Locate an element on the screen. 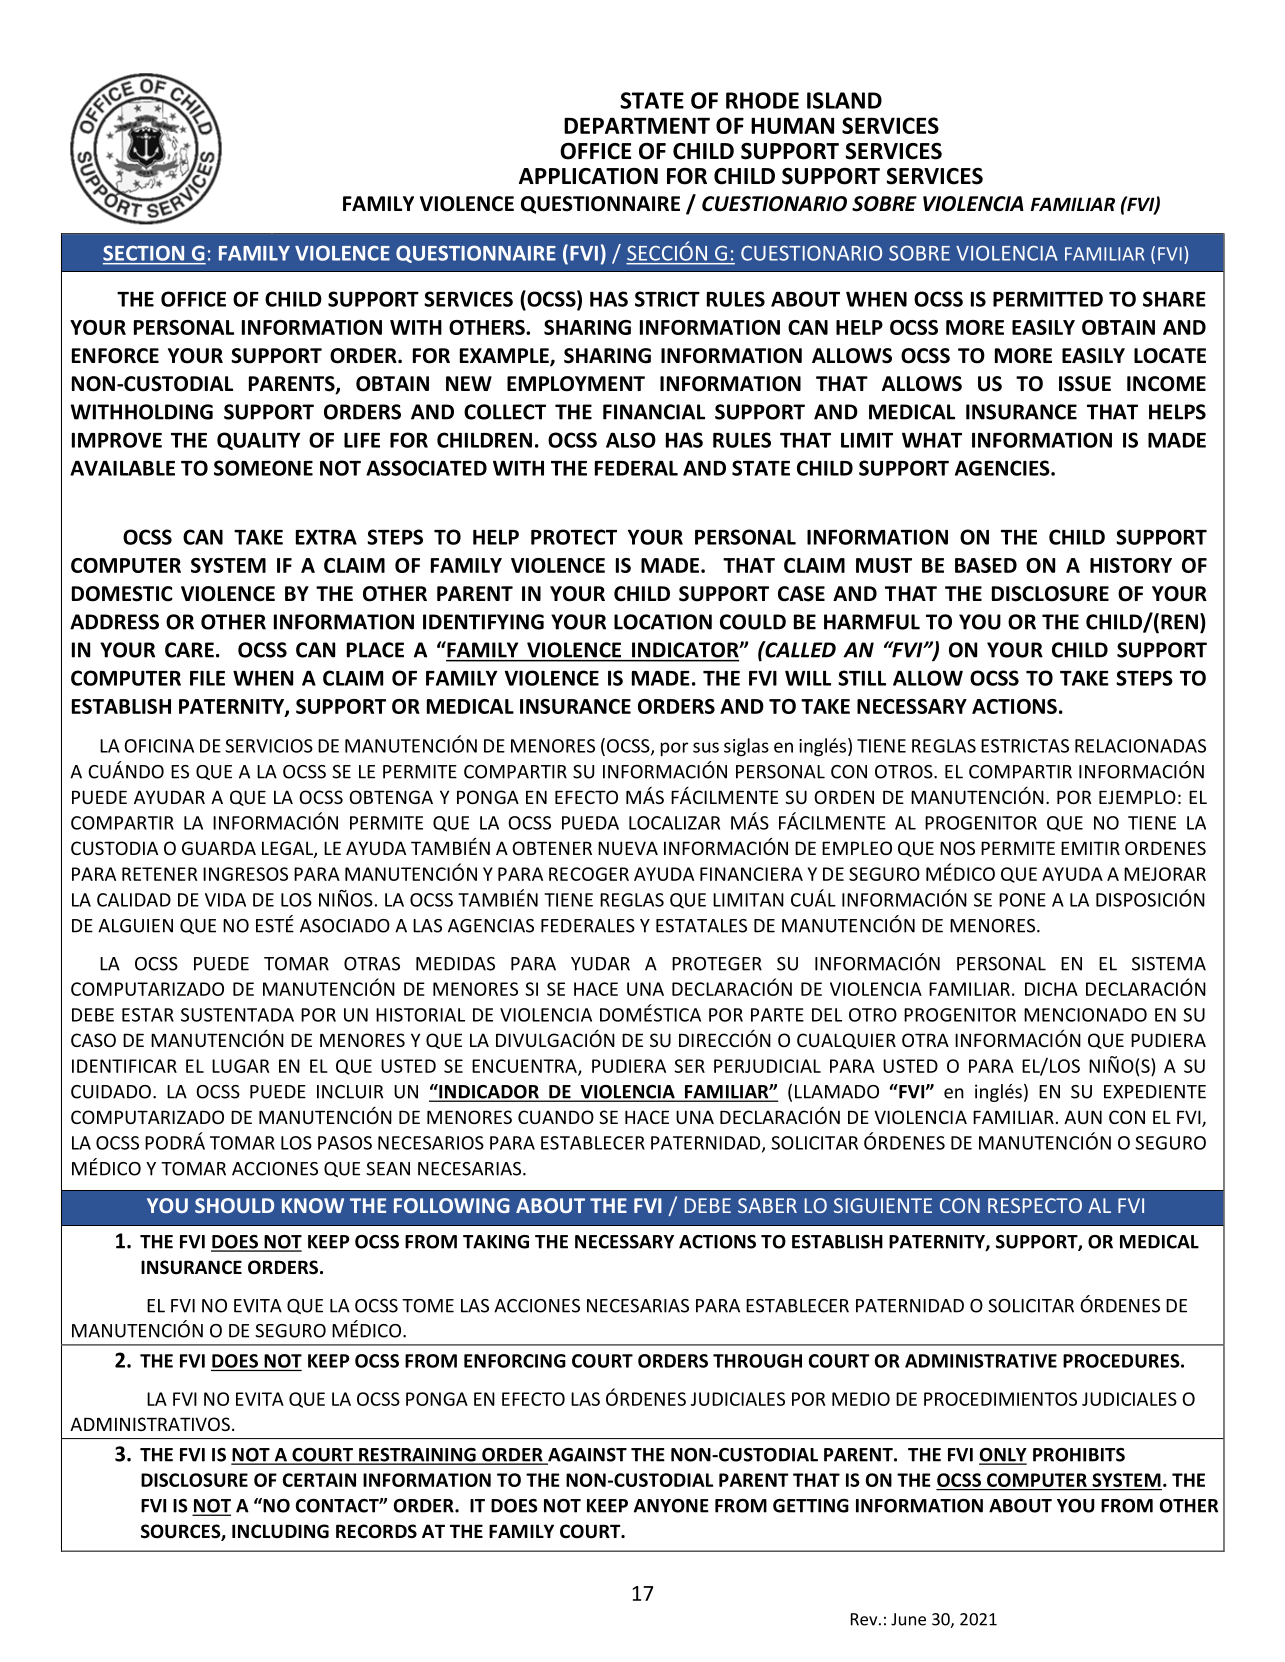 This screenshot has height=1662, width=1285. DEPARTMENT is located at coordinates (637, 125).
